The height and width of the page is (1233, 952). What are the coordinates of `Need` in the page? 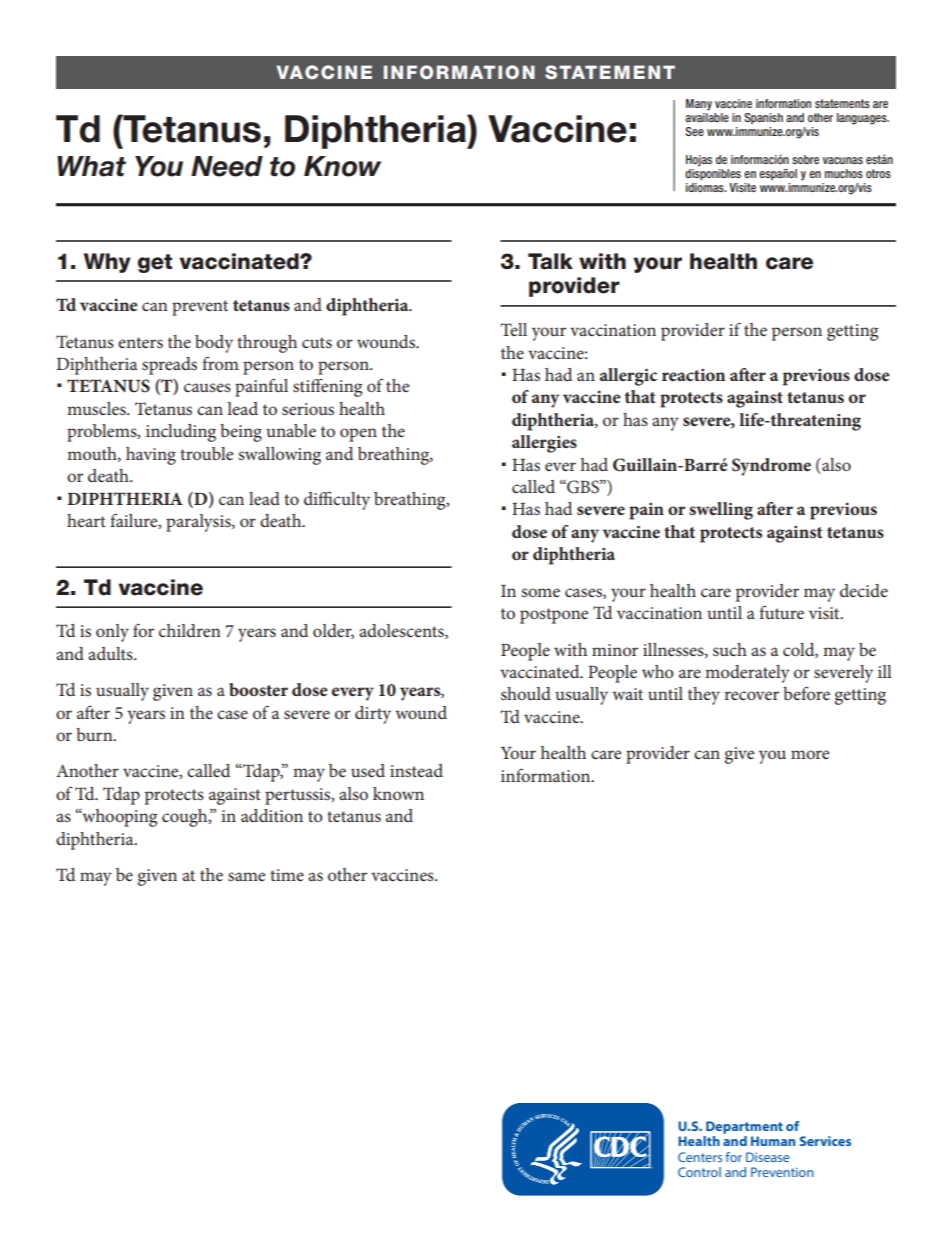 It's located at (227, 166).
